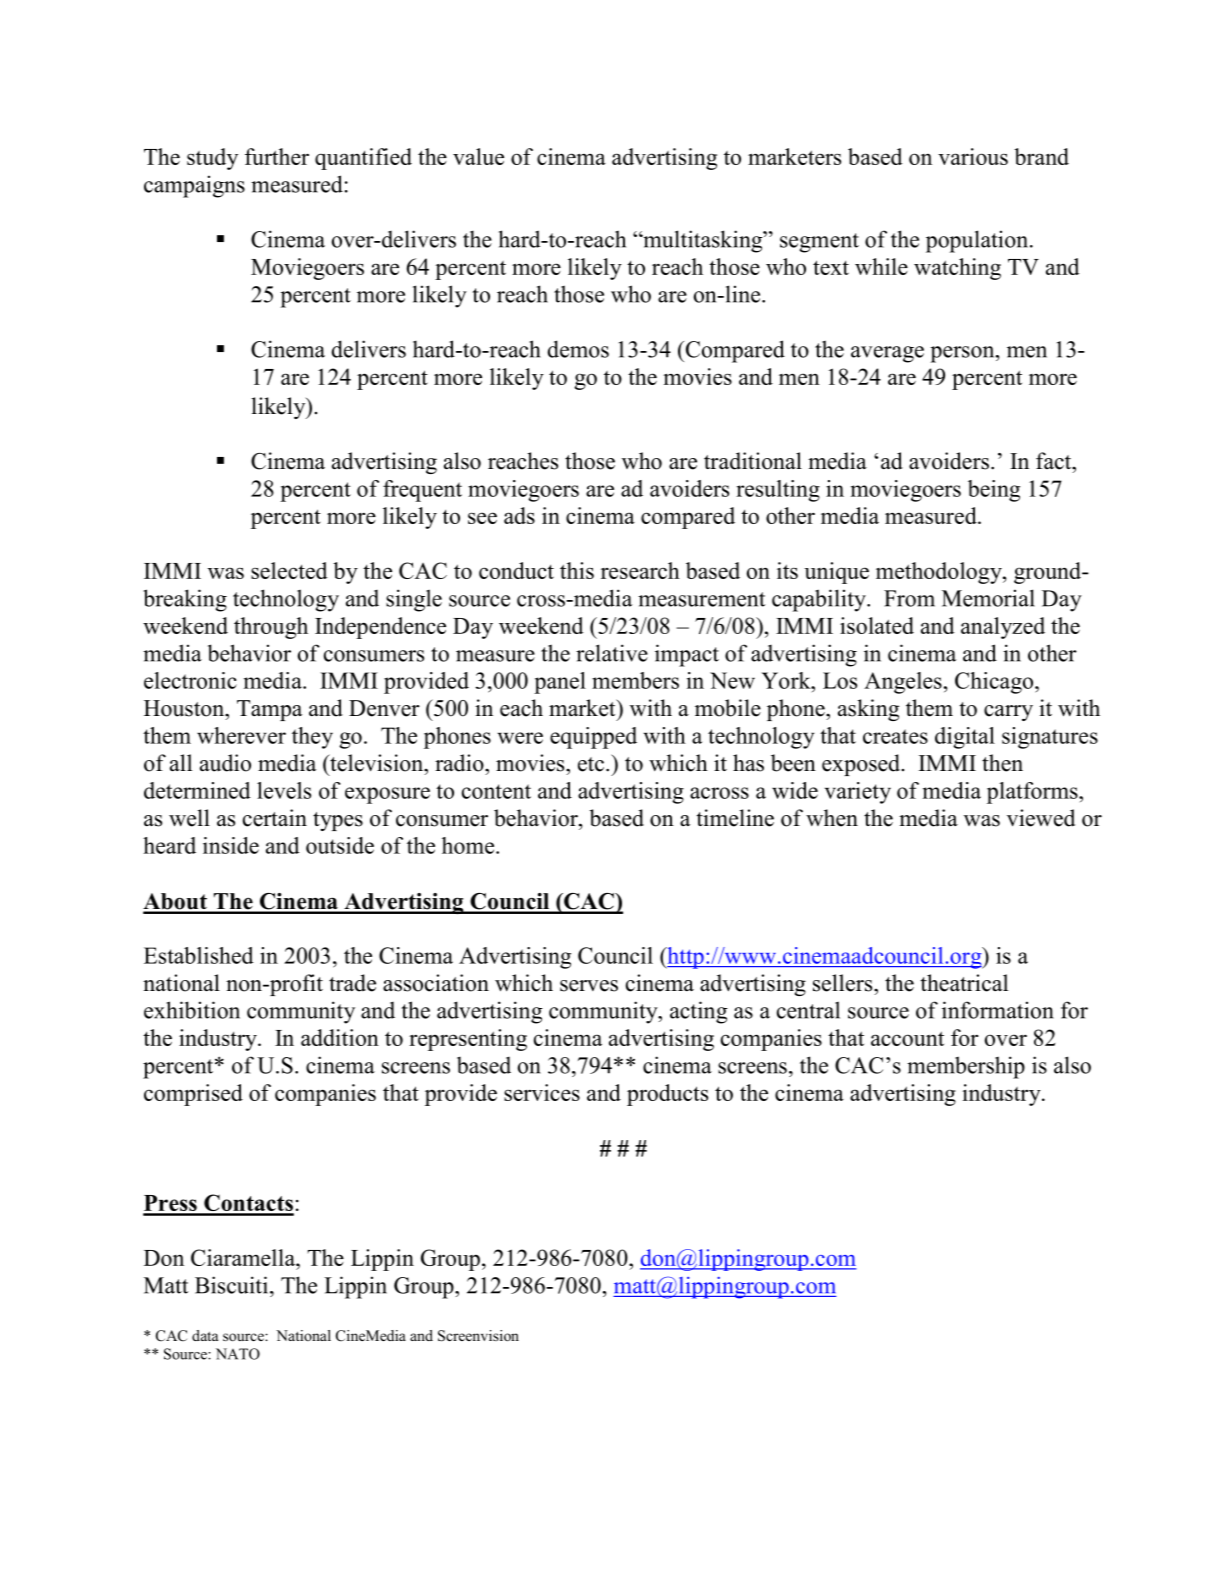  What do you see at coordinates (277, 156) in the document?
I see `further` at bounding box center [277, 156].
